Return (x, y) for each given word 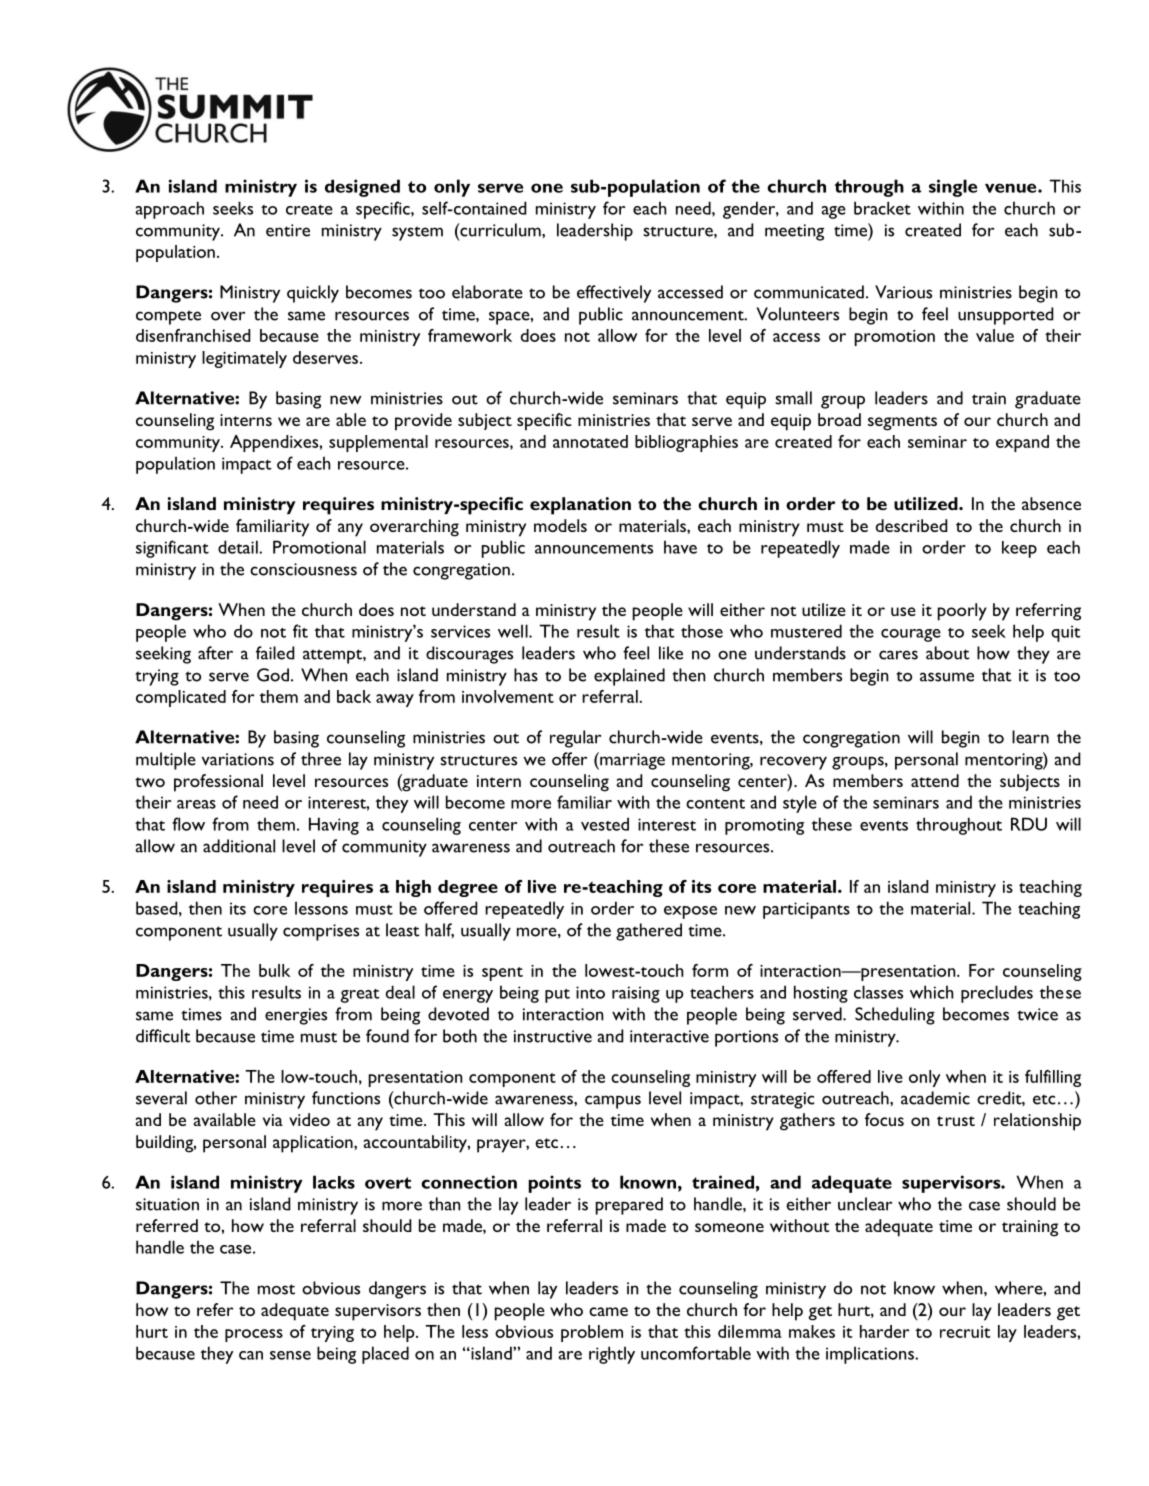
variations (238, 759)
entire (288, 230)
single (953, 188)
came (608, 1311)
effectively (614, 294)
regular (575, 739)
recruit (965, 1332)
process (254, 1335)
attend (935, 780)
